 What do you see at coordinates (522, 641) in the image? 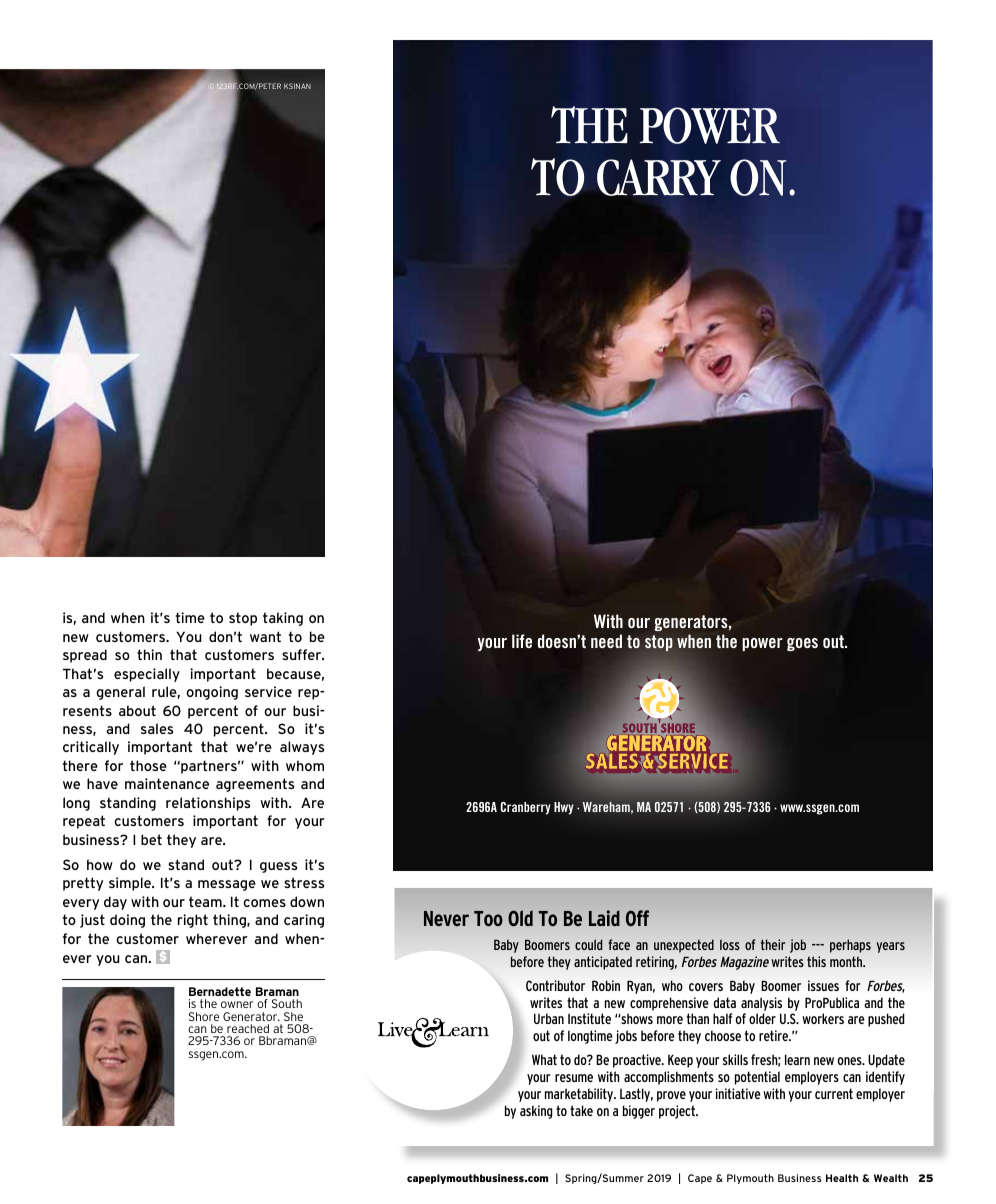
I see `life` at bounding box center [522, 641].
